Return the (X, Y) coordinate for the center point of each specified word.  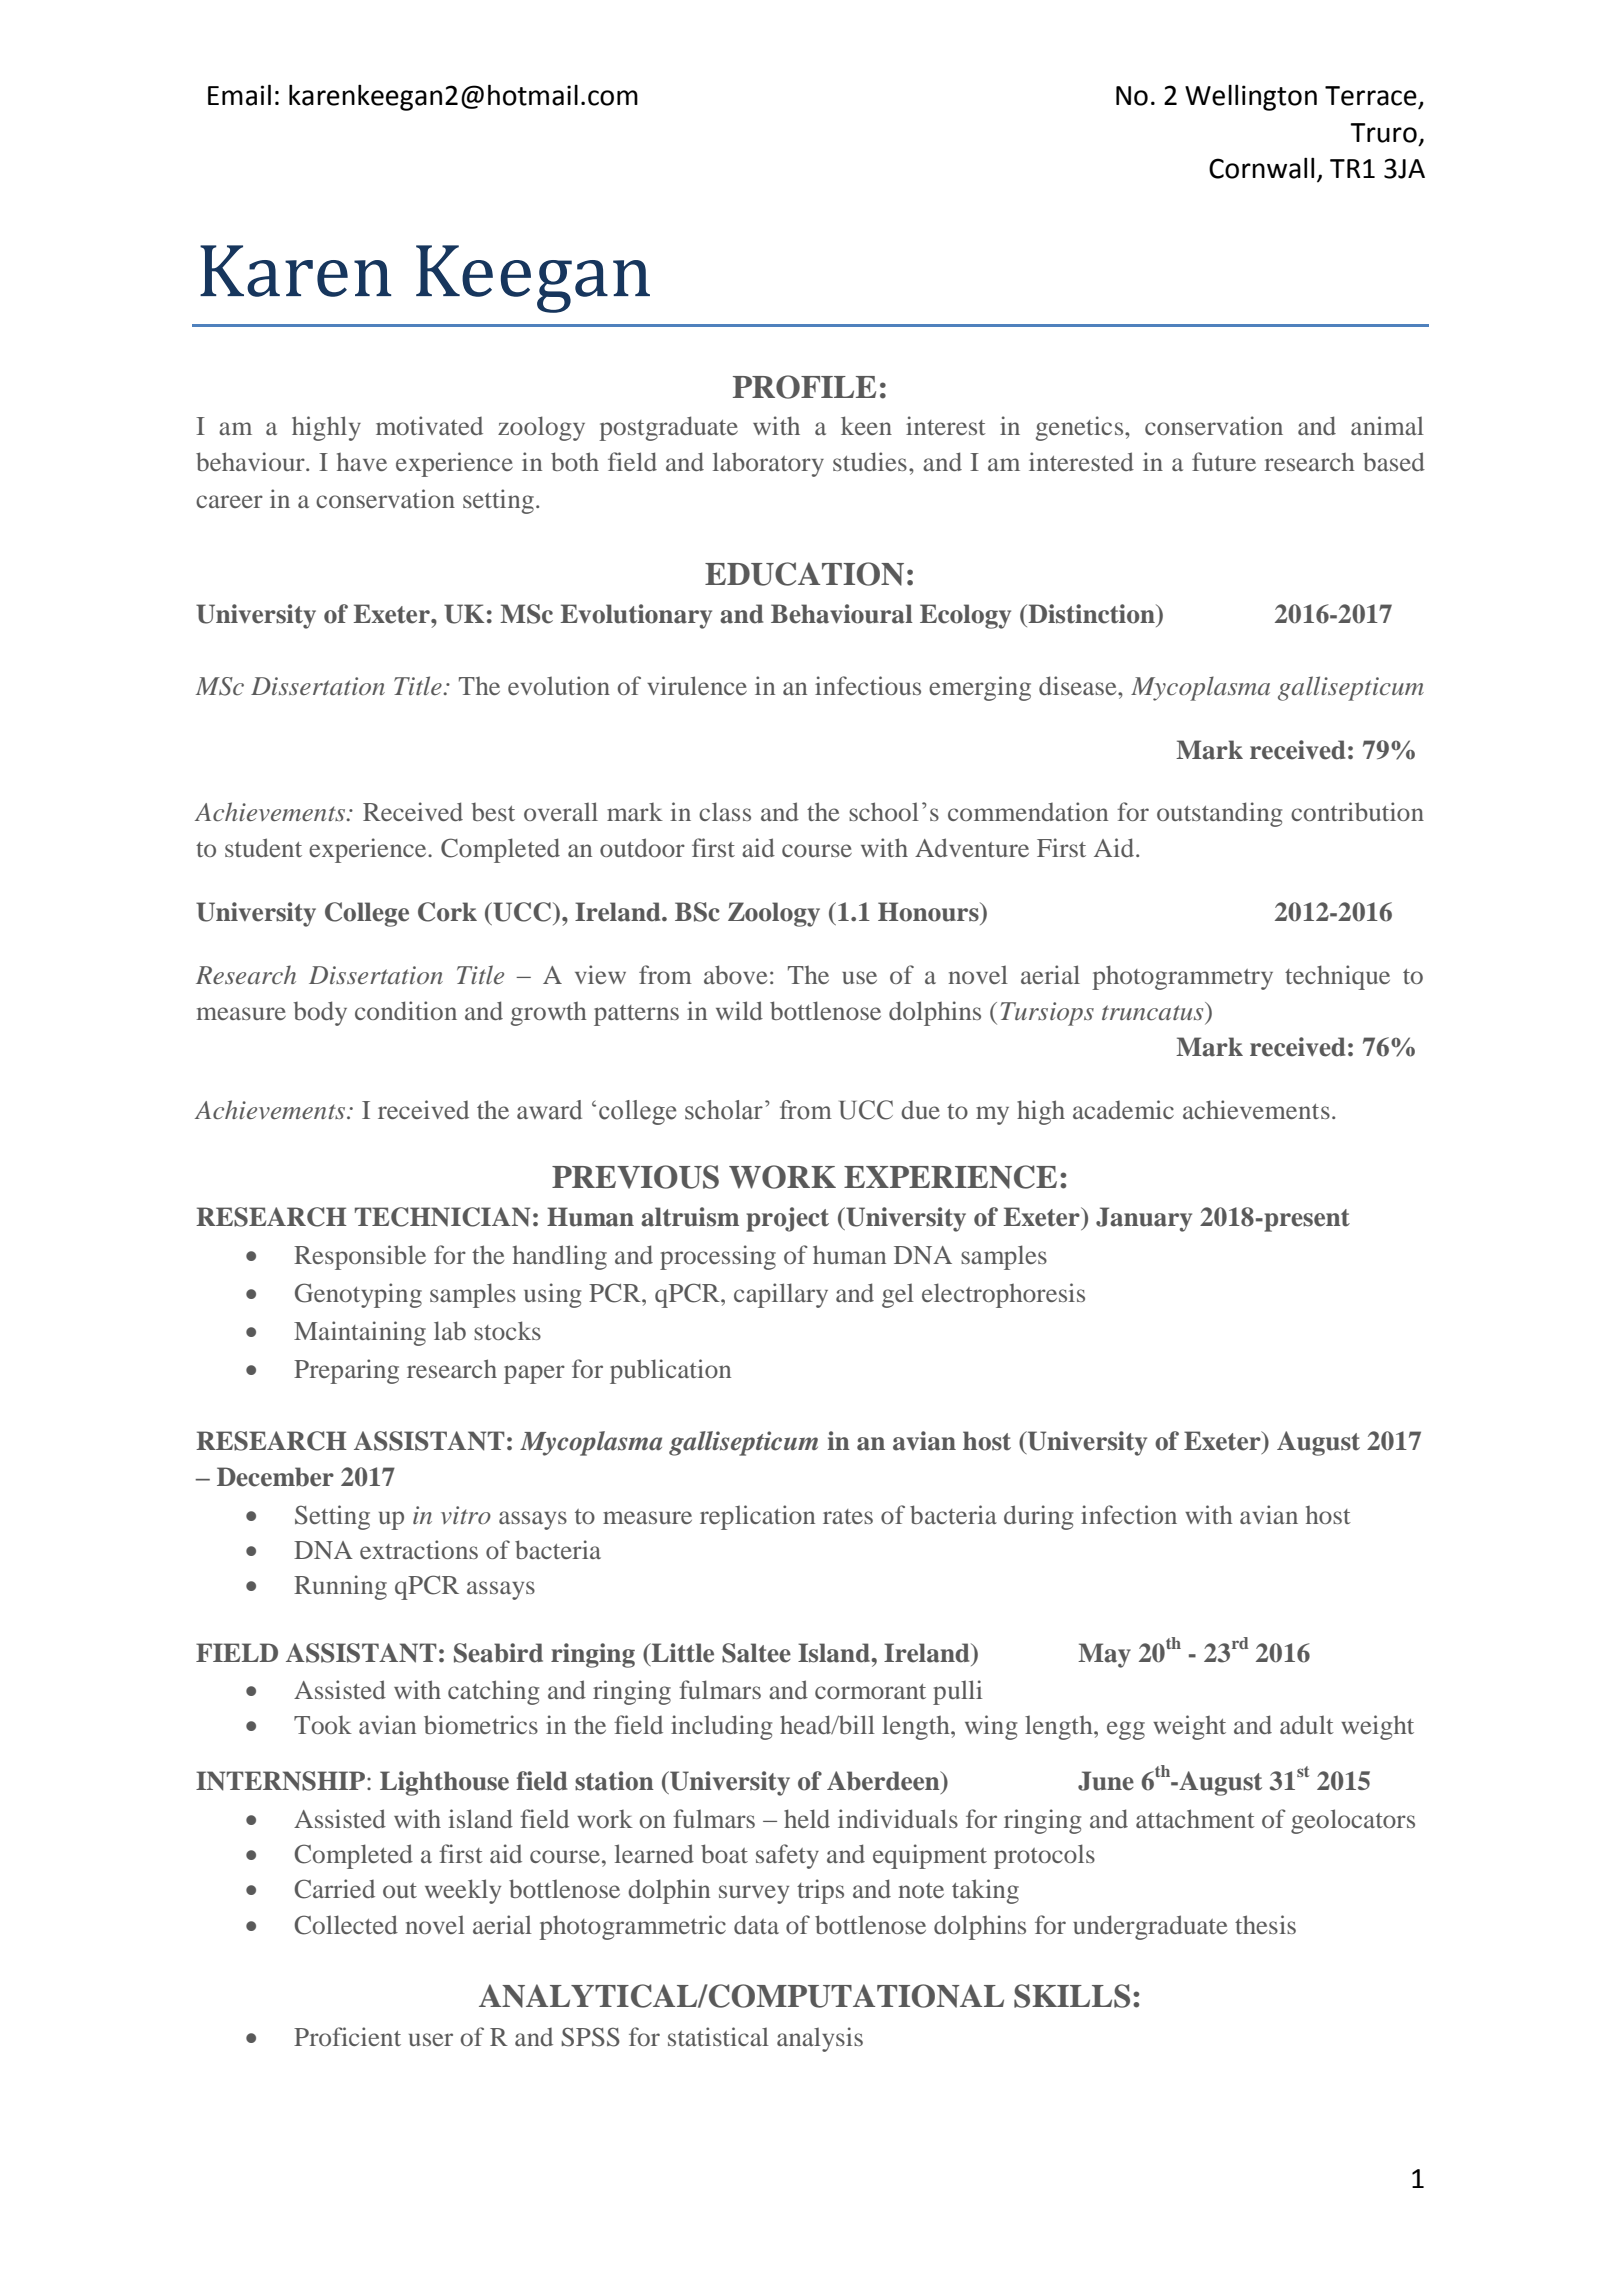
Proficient (347, 2036)
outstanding (1219, 814)
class (725, 811)
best (493, 811)
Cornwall (1261, 168)
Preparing (346, 1371)
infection (1129, 1514)
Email (239, 95)
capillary (781, 1295)
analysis (820, 2039)
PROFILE (804, 387)
